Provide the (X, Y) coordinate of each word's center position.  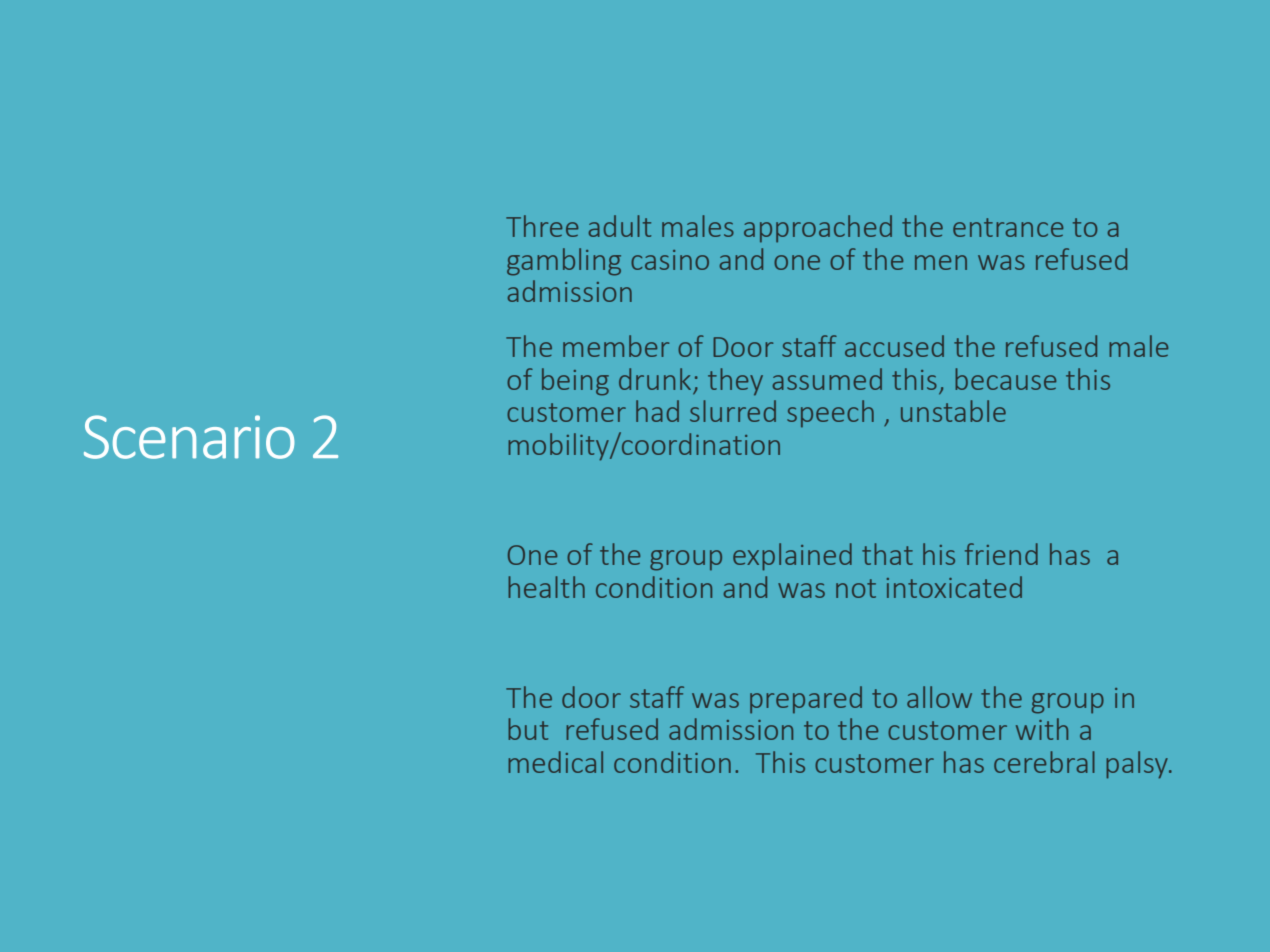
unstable (953, 411)
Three (542, 226)
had (657, 411)
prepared (806, 700)
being (575, 382)
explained (792, 557)
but (528, 729)
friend (1001, 554)
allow (939, 697)
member (616, 346)
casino (670, 260)
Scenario (189, 437)
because (1005, 379)
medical (555, 762)
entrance (1008, 227)
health (546, 587)
